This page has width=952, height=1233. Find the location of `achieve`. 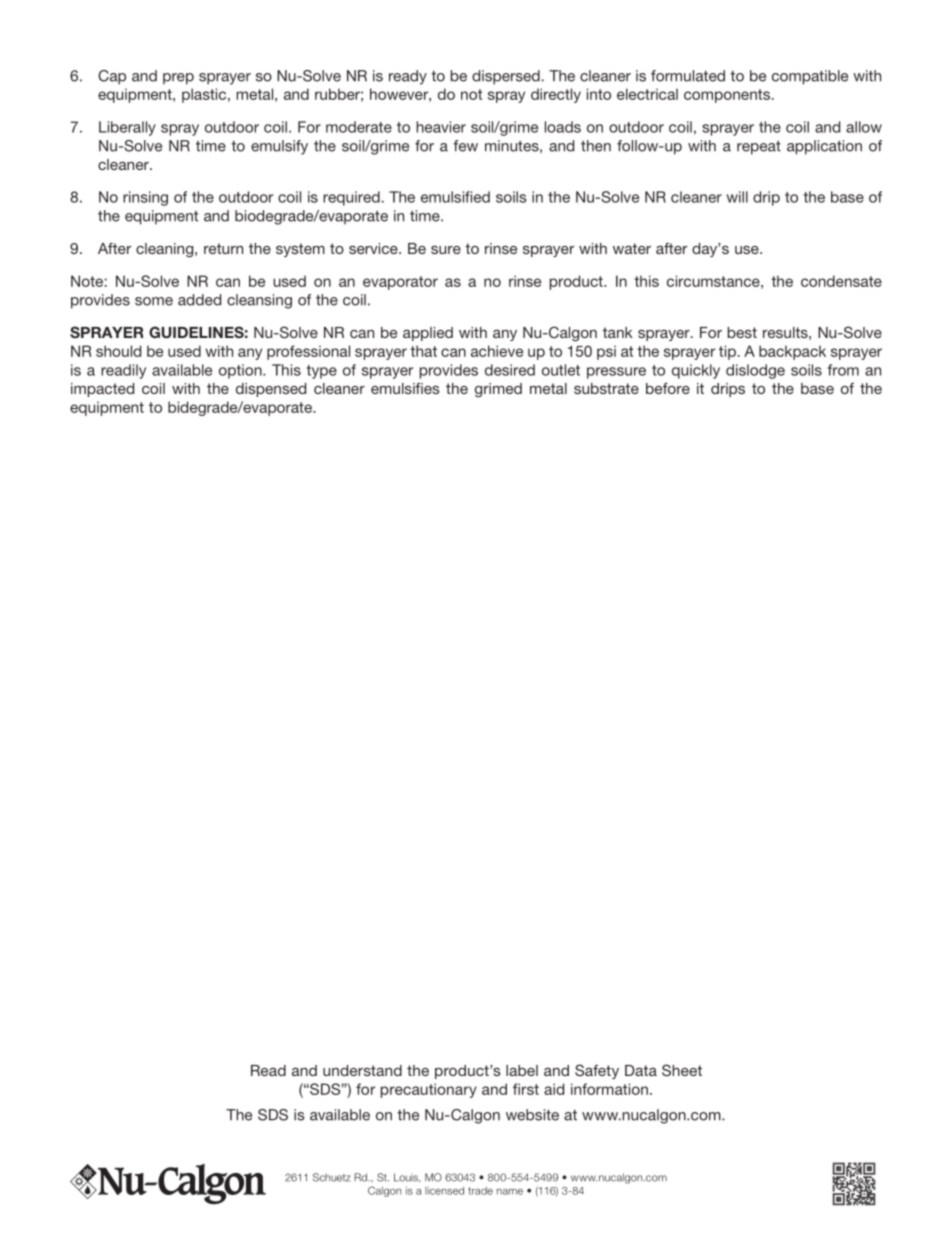

achieve is located at coordinates (497, 351).
